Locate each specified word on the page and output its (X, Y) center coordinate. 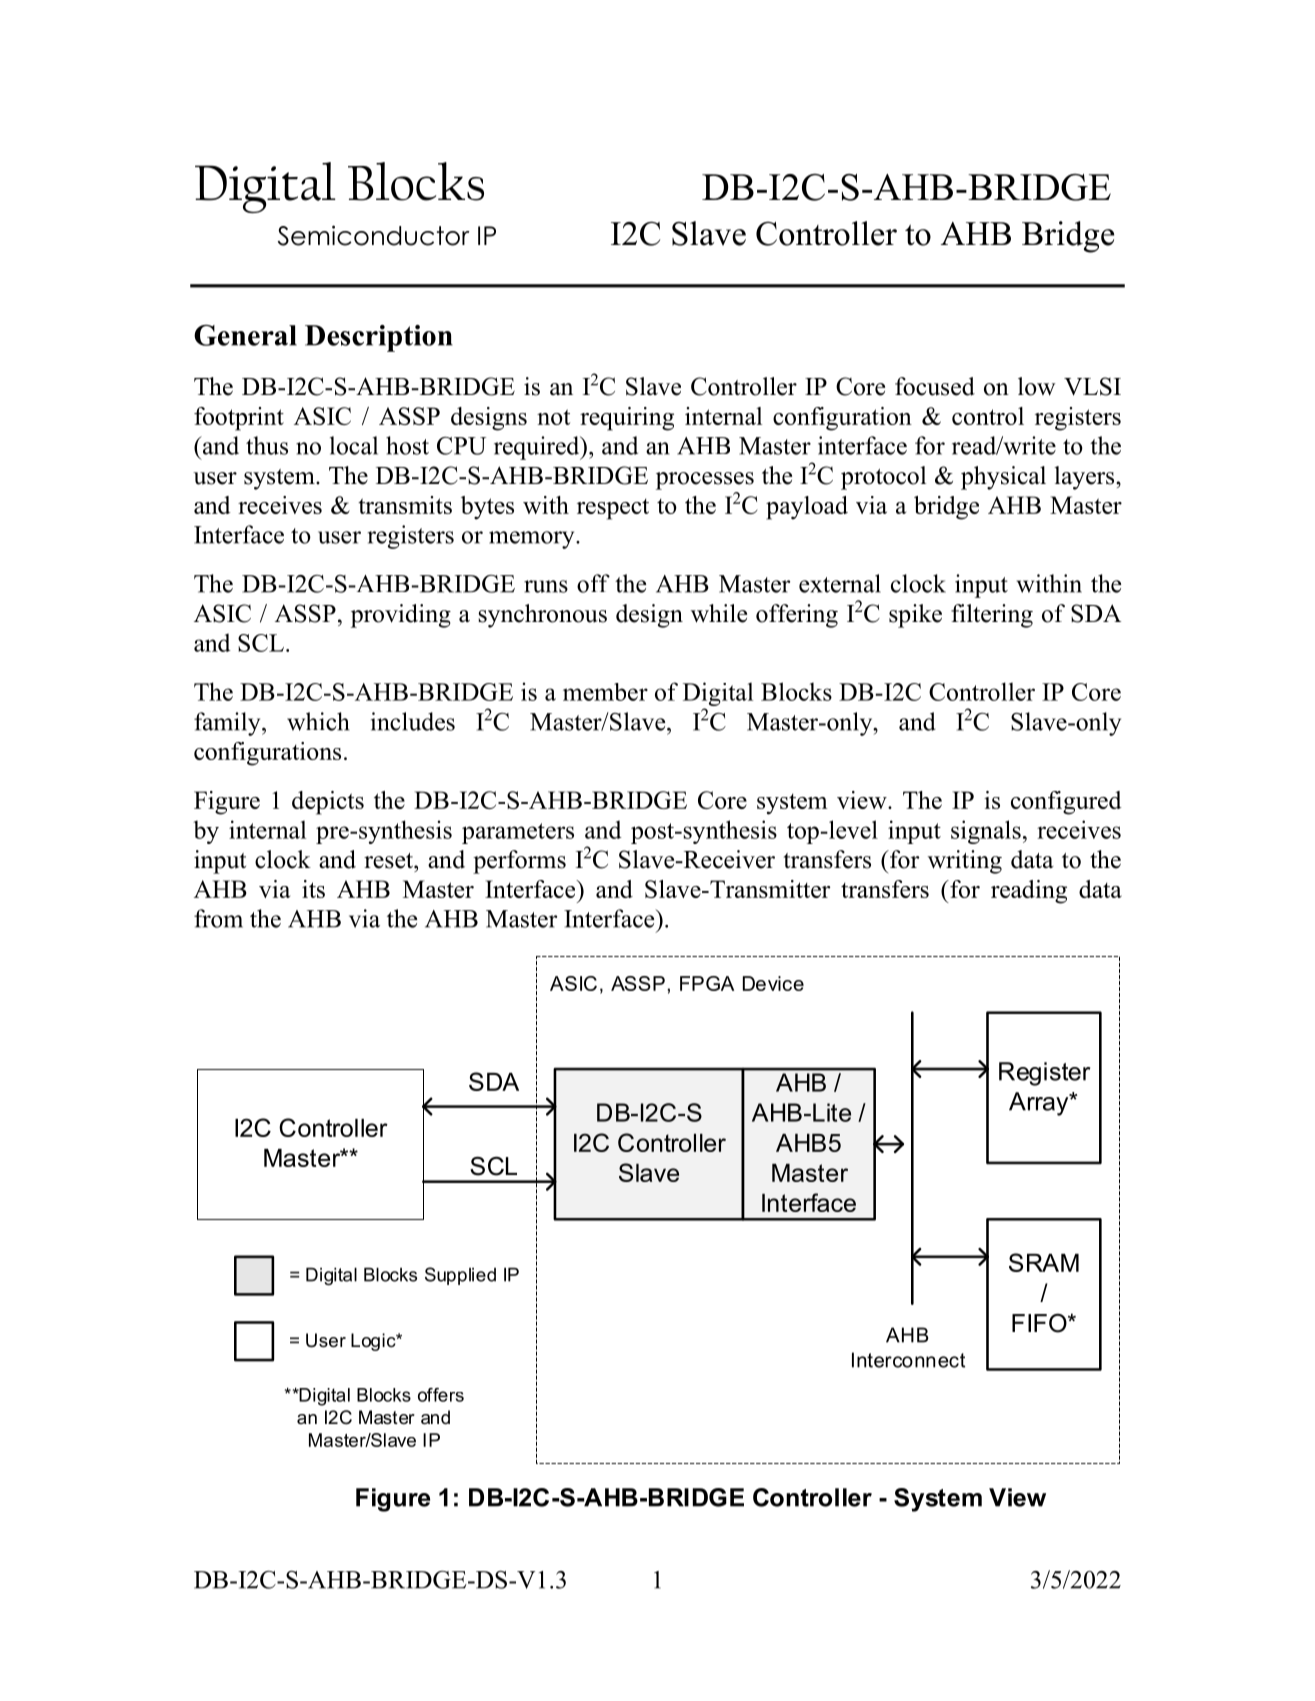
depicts (328, 803)
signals (986, 832)
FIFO (1040, 1323)
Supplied (460, 1276)
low (1037, 386)
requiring (627, 419)
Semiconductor (374, 235)
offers (441, 1395)
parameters (518, 833)
